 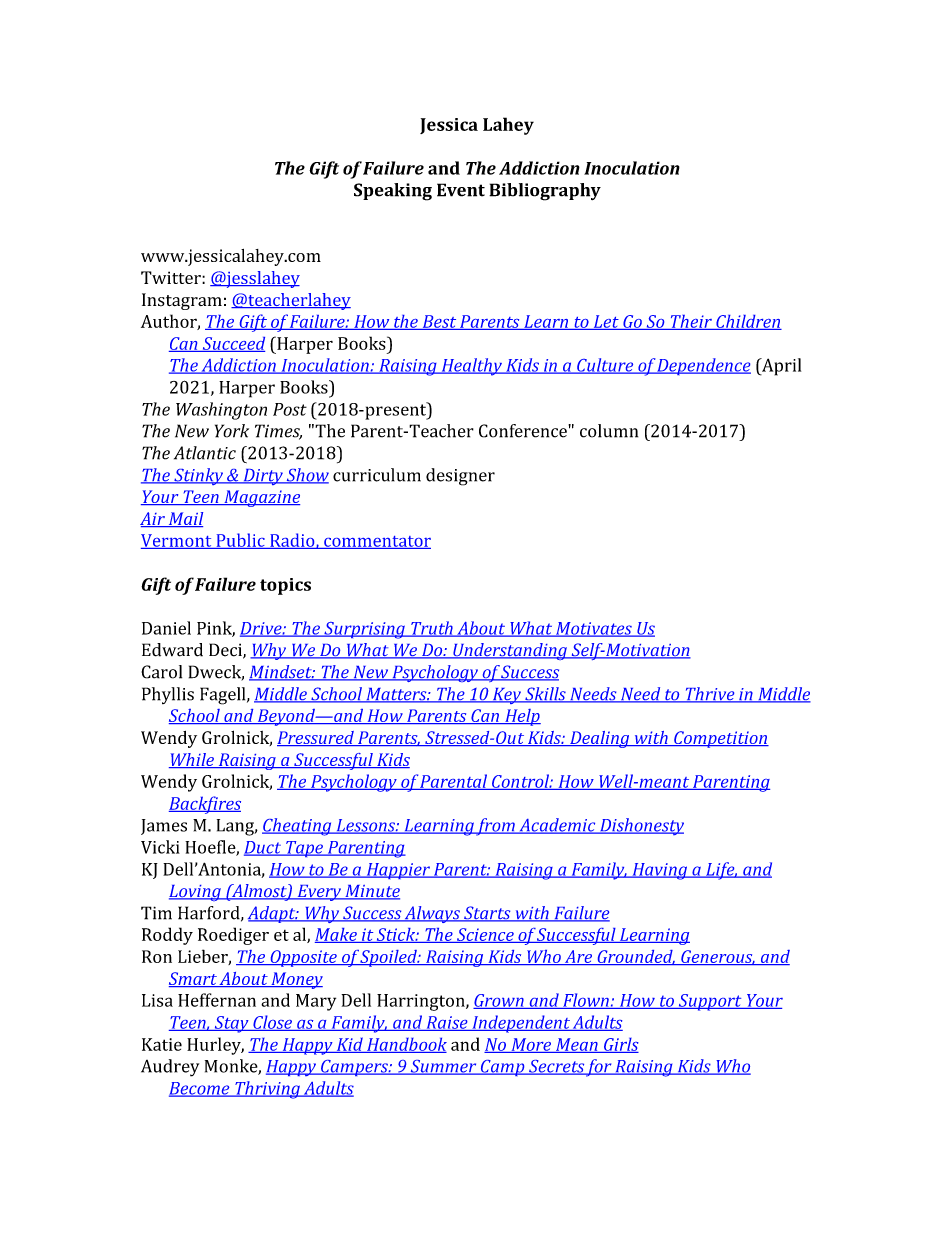 What do you see at coordinates (432, 629) in the page?
I see `Truth` at bounding box center [432, 629].
